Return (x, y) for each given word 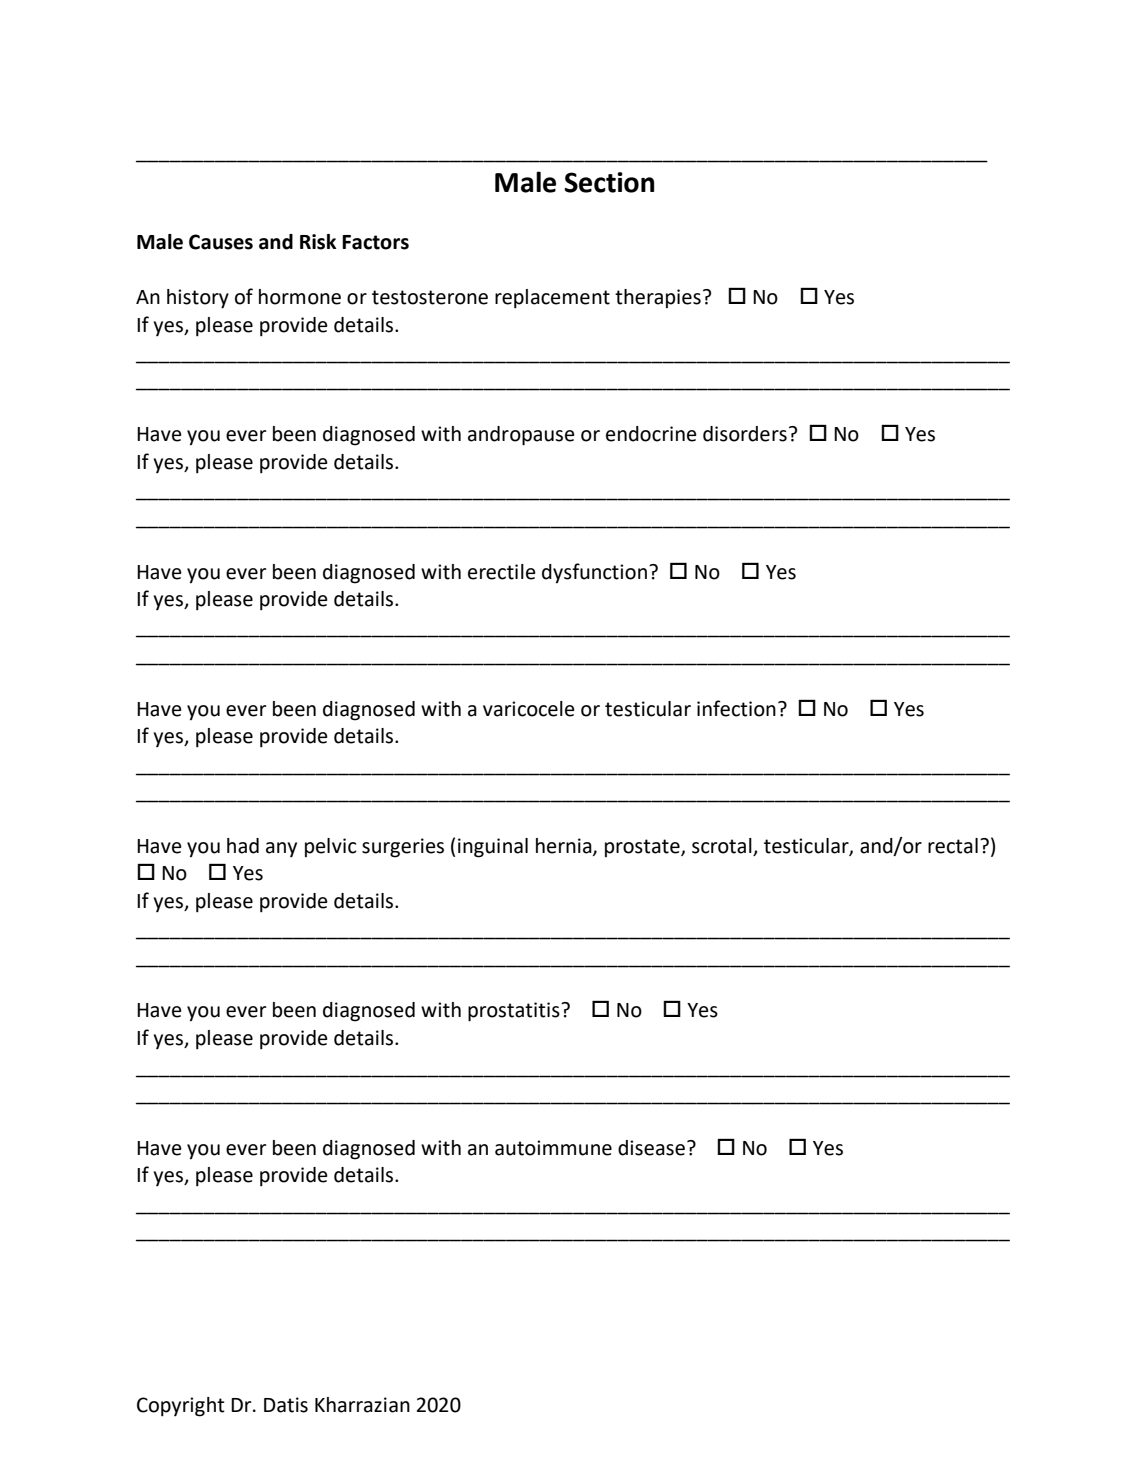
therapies (658, 298)
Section (609, 182)
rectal (953, 846)
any (281, 849)
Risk (318, 242)
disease (651, 1148)
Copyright (181, 1407)
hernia (565, 846)
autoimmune (553, 1148)
